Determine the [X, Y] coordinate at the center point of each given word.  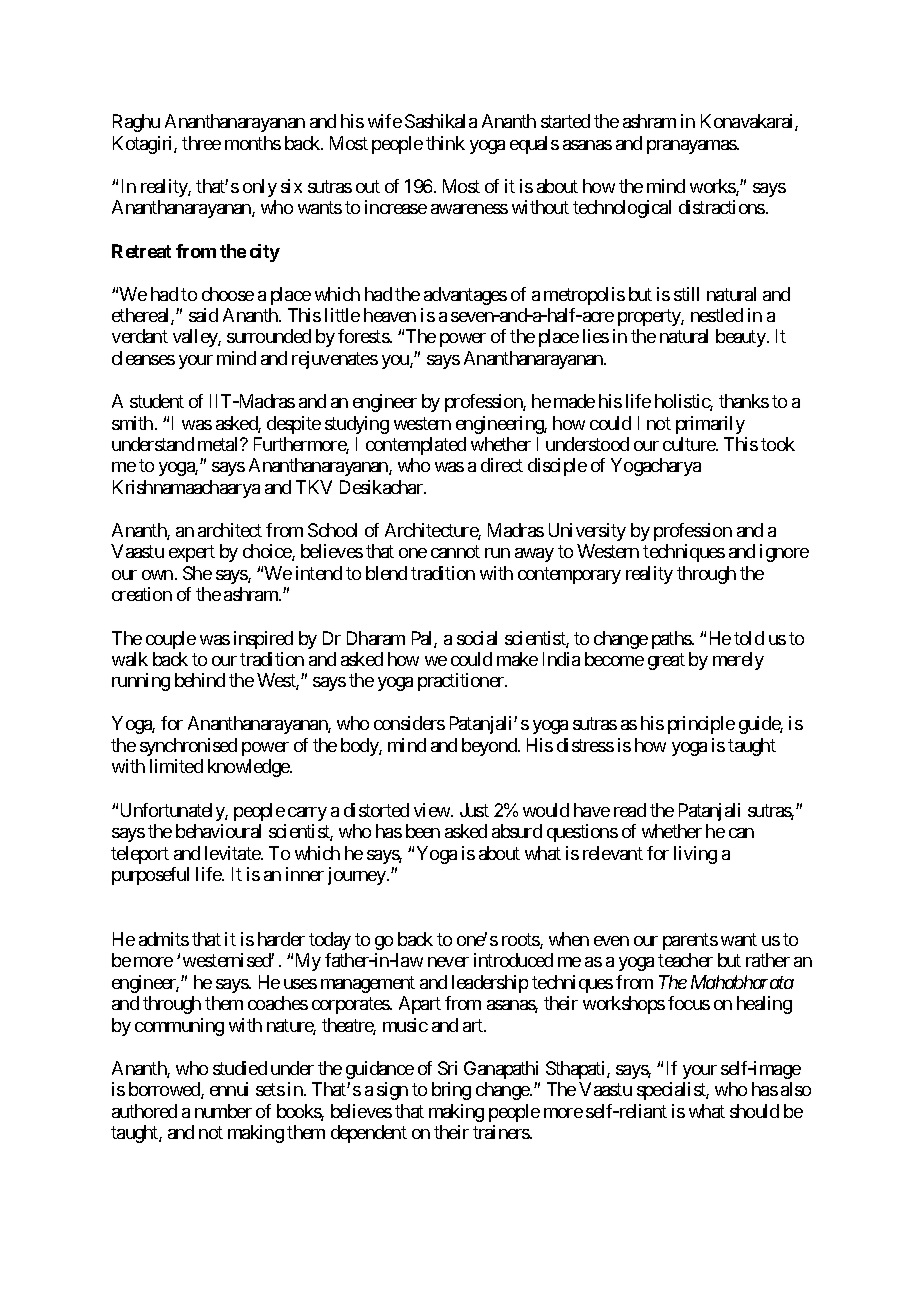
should [754, 1111]
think [445, 143]
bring [451, 1091]
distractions [722, 207]
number [223, 1111]
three [201, 143]
